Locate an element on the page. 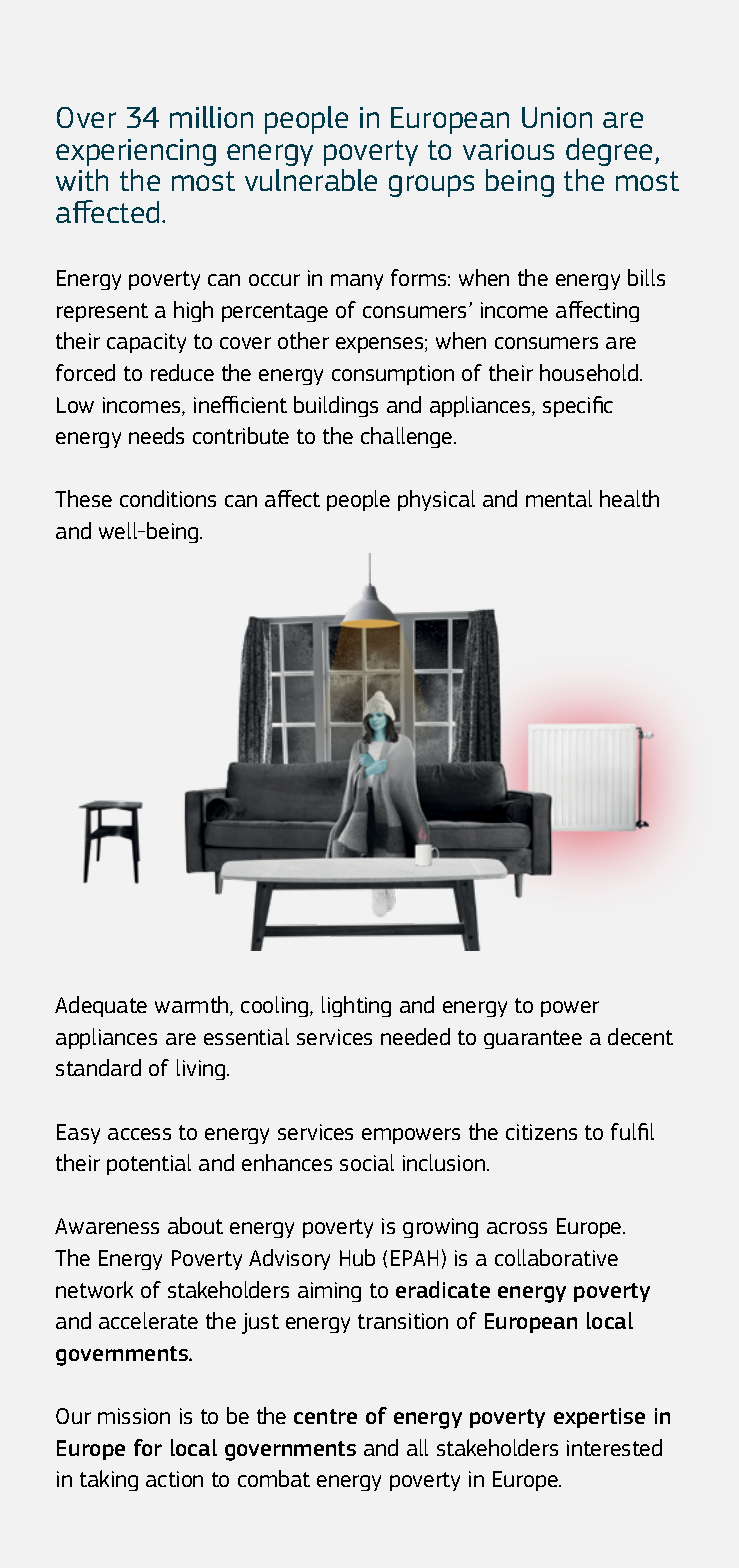  expertise is located at coordinates (599, 1418).
